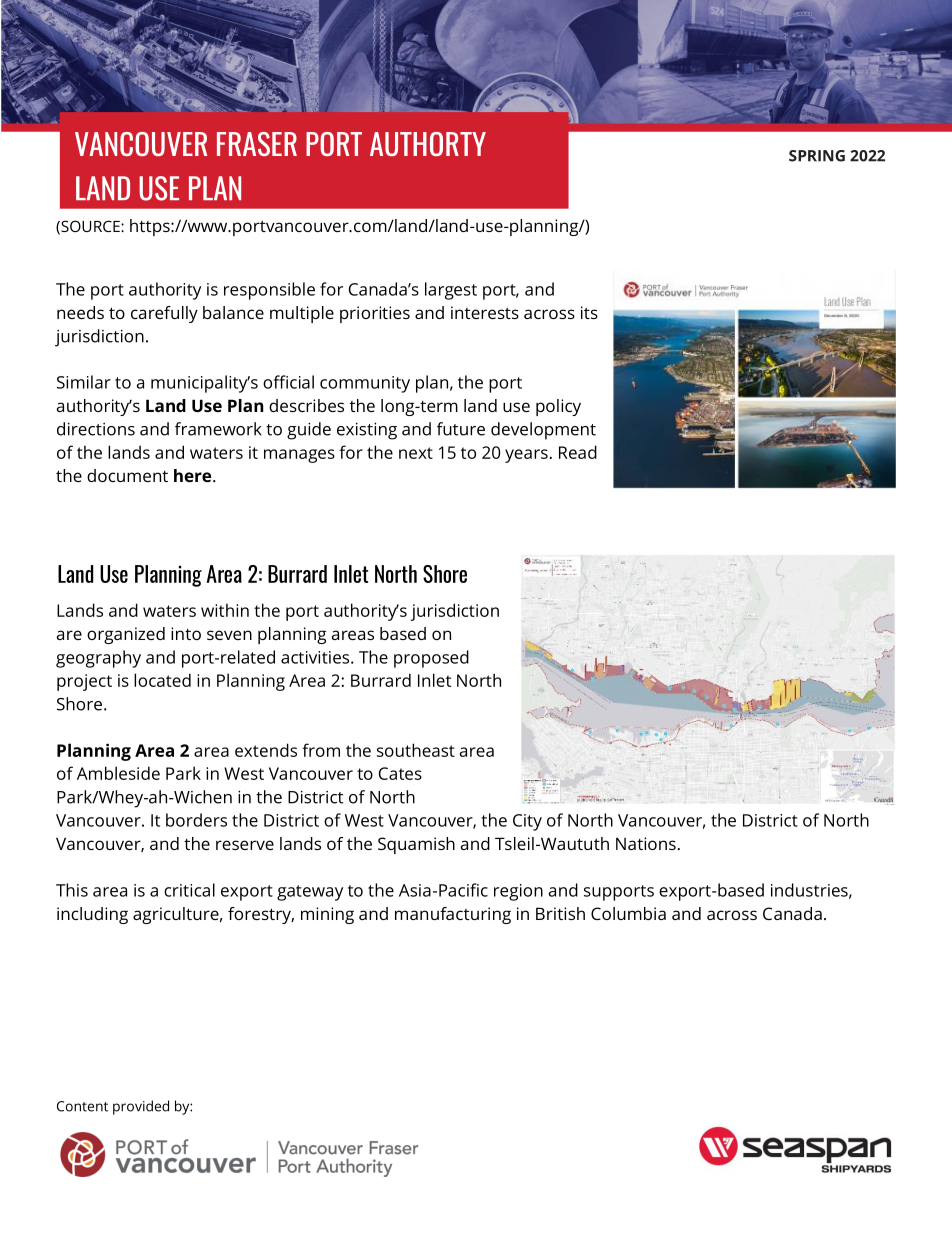  What do you see at coordinates (431, 659) in the screenshot?
I see `proposed` at bounding box center [431, 659].
